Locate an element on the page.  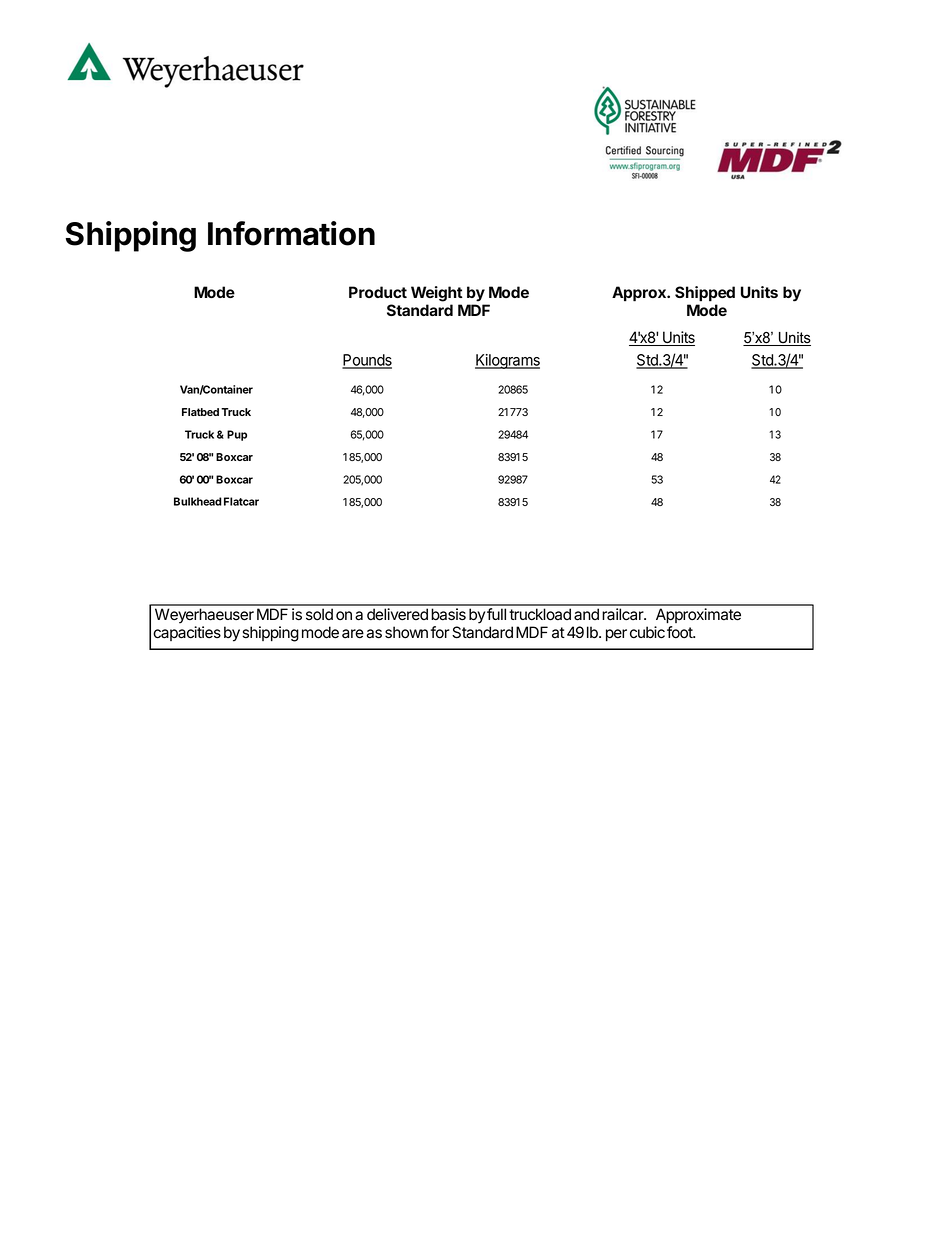
Information is located at coordinates (291, 233).
